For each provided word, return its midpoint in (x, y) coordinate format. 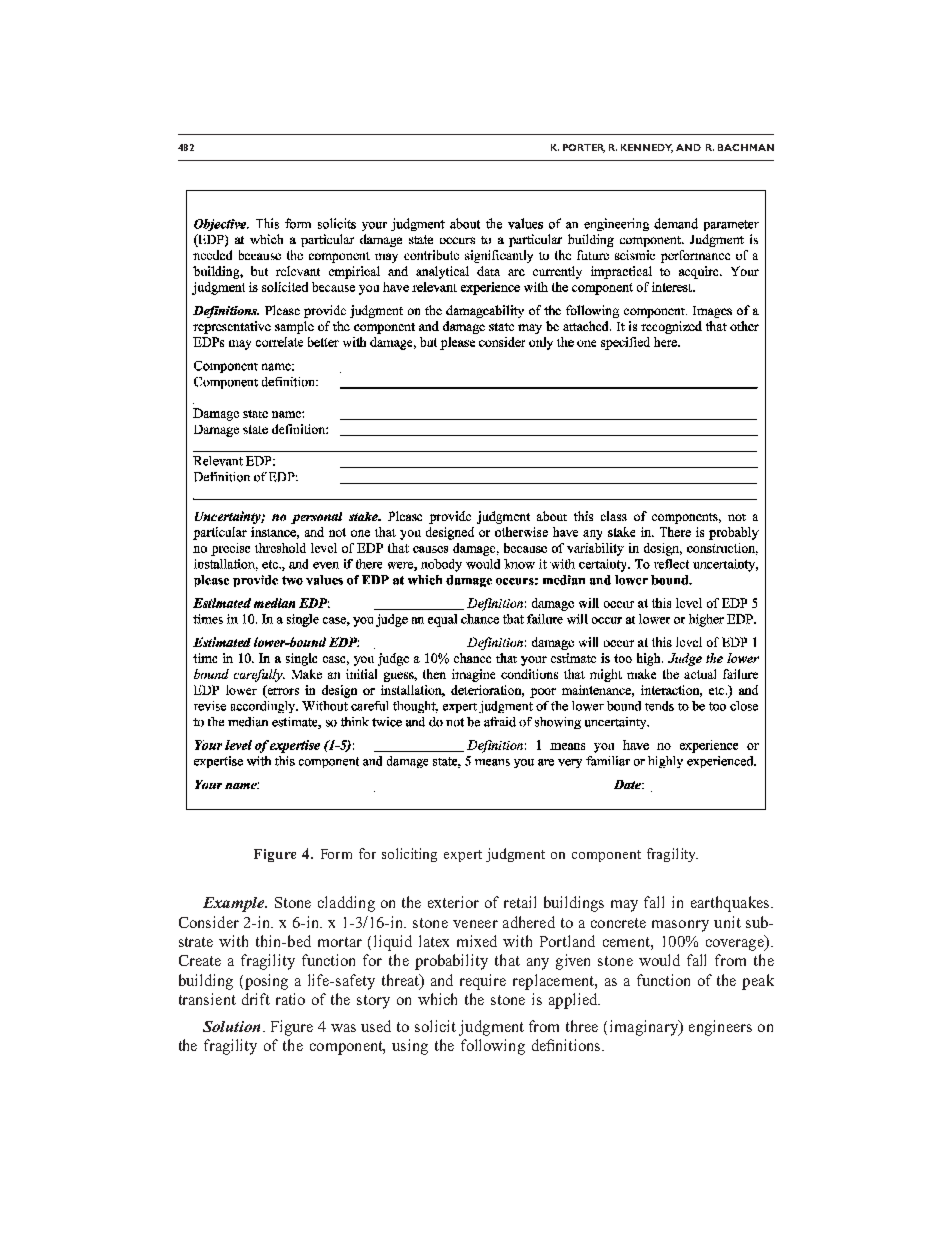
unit (727, 922)
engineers (720, 1028)
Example (235, 904)
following (493, 1047)
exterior (453, 902)
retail (520, 902)
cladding (346, 904)
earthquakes (731, 904)
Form (336, 854)
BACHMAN (746, 147)
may (624, 906)
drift (256, 999)
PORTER (584, 148)
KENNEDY (647, 148)
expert (463, 856)
